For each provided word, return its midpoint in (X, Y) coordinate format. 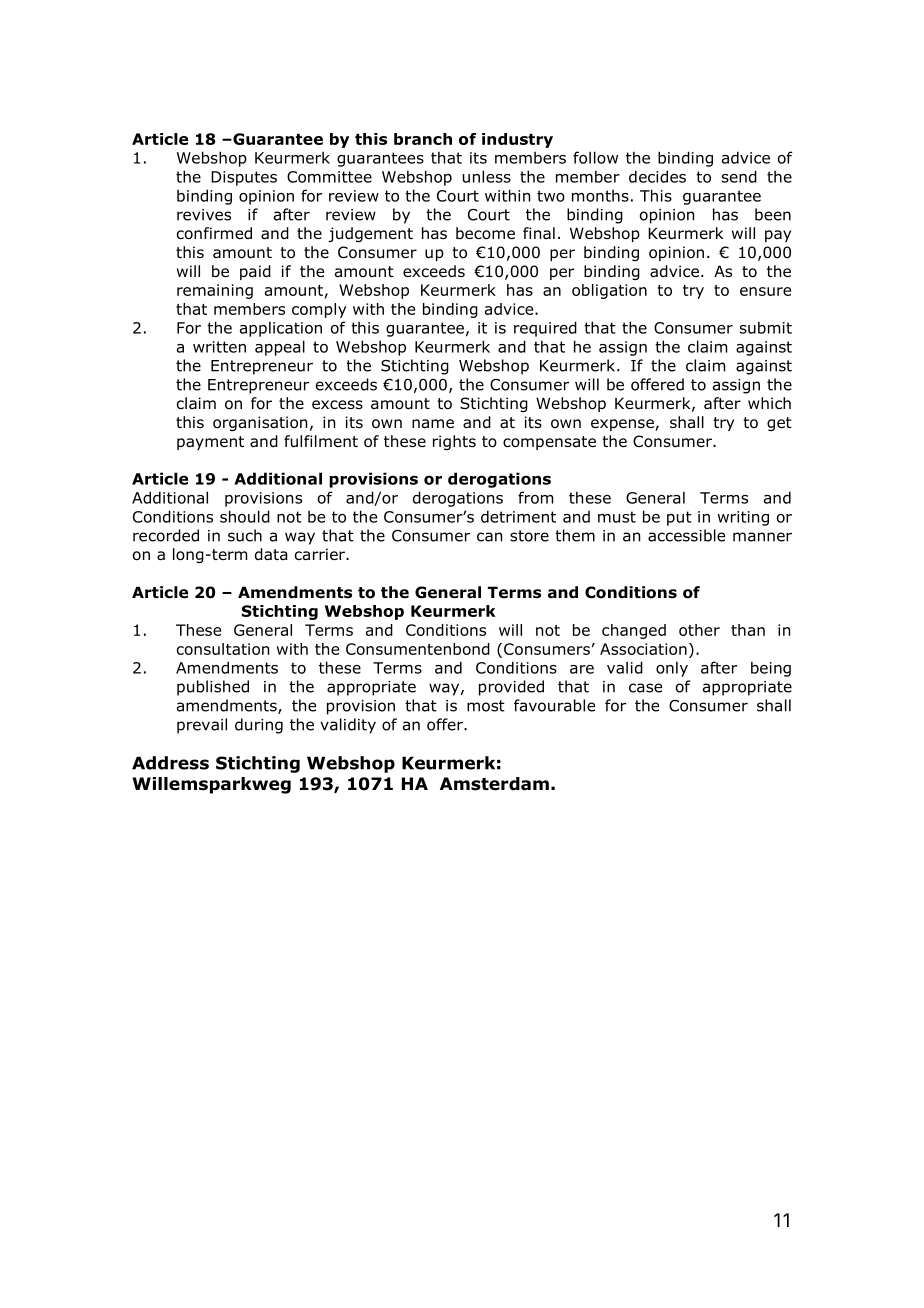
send (739, 176)
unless (487, 176)
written (219, 347)
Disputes (244, 178)
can (489, 537)
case (645, 688)
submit (766, 327)
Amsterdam (494, 784)
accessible (686, 535)
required (545, 329)
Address (170, 763)
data (271, 554)
